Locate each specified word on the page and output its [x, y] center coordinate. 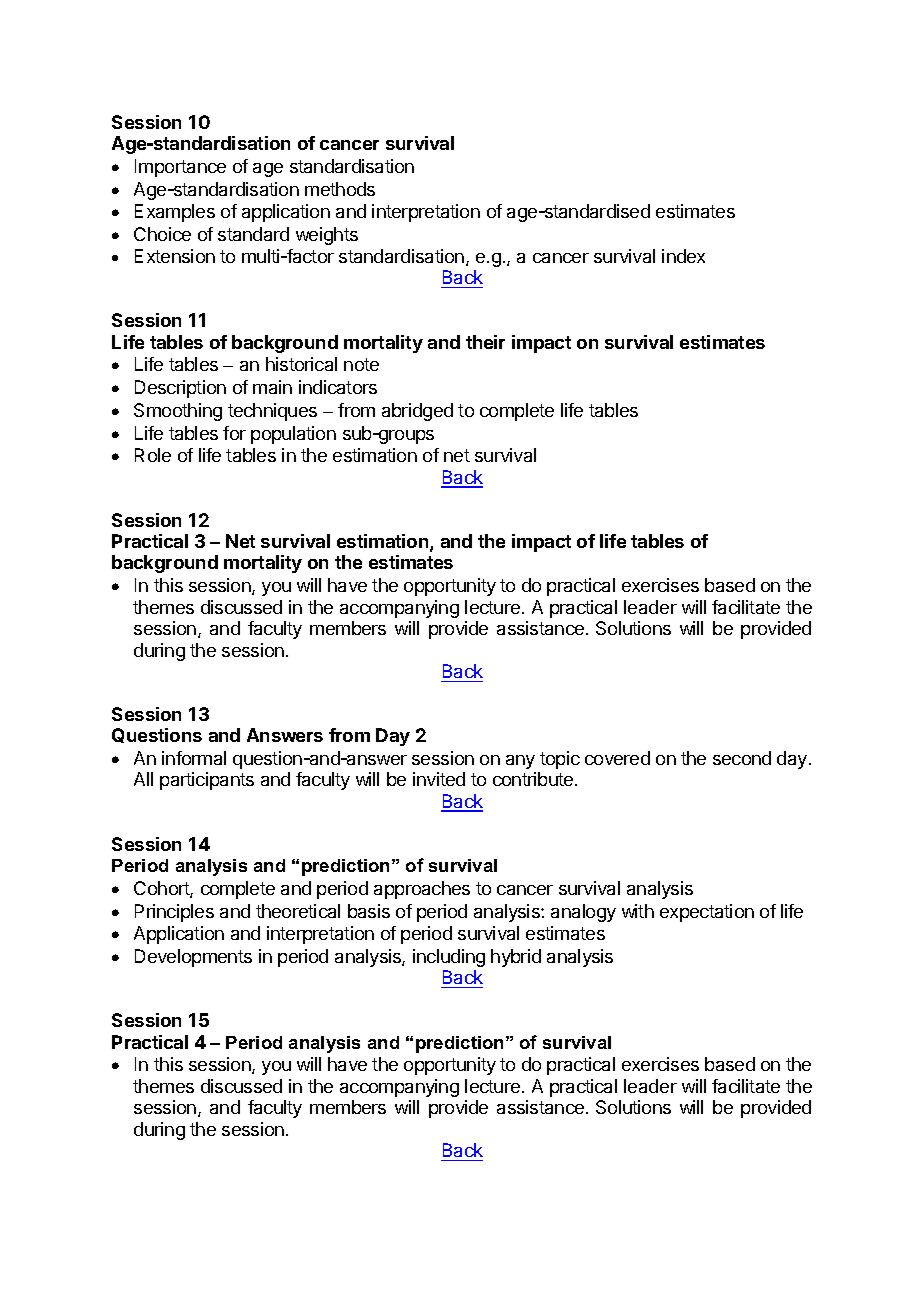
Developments [193, 958]
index [683, 256]
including [449, 958]
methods [340, 189]
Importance [180, 168]
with [638, 911]
